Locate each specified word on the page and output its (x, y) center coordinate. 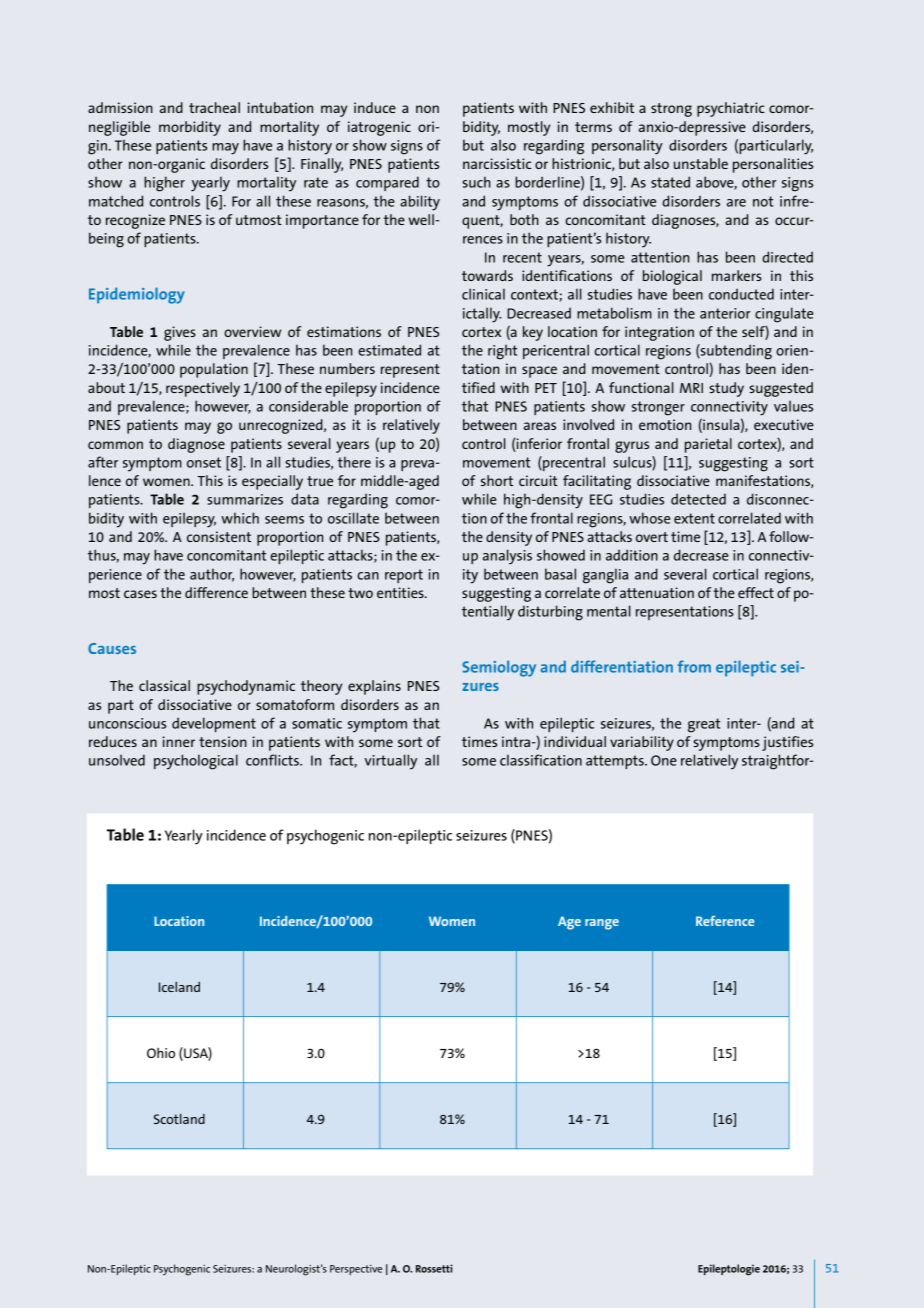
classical (164, 685)
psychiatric (731, 109)
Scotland (179, 1119)
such (476, 182)
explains (374, 687)
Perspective (356, 1270)
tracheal (214, 107)
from (694, 666)
